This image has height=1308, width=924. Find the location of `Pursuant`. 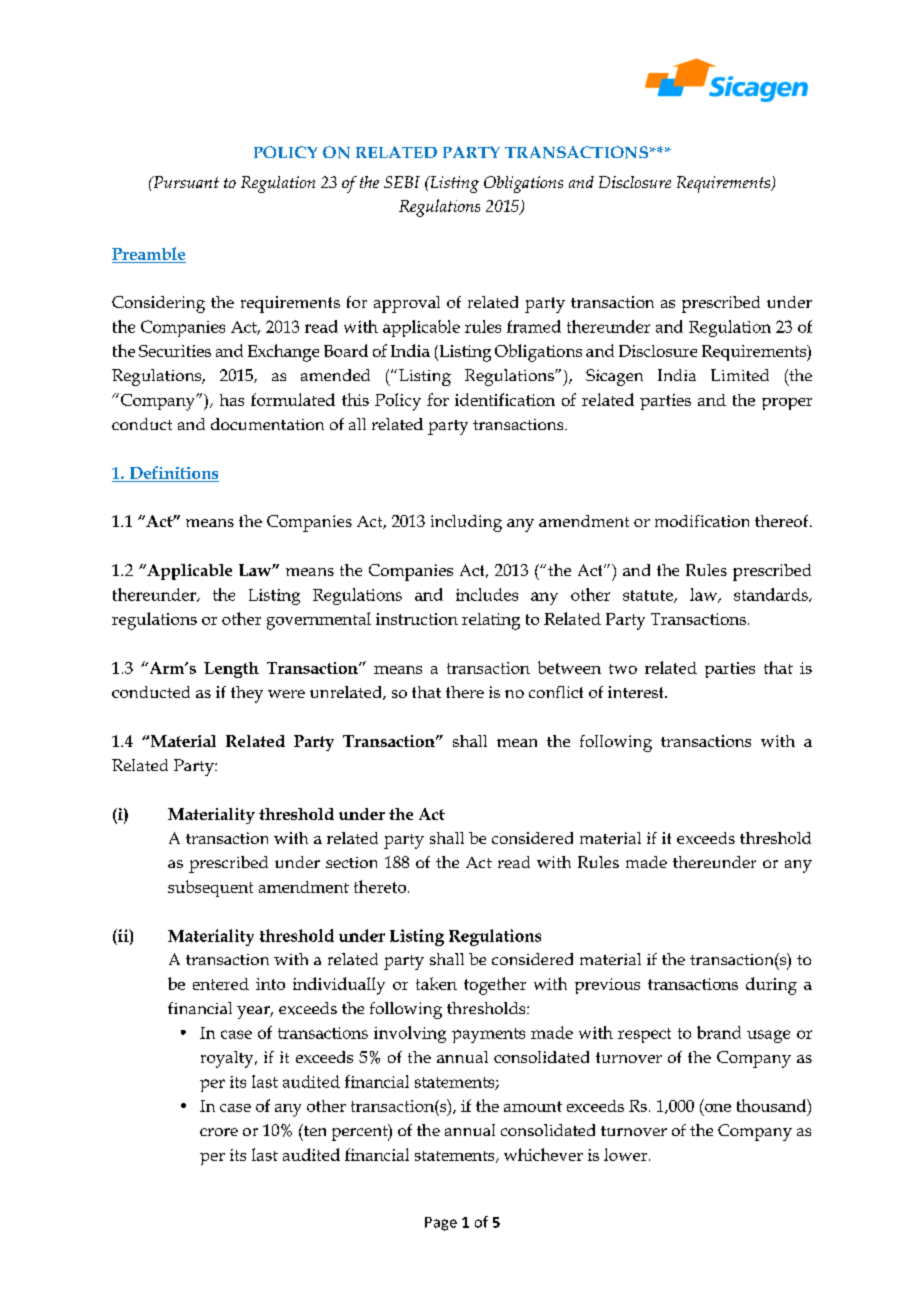

Pursuant is located at coordinates (185, 182).
